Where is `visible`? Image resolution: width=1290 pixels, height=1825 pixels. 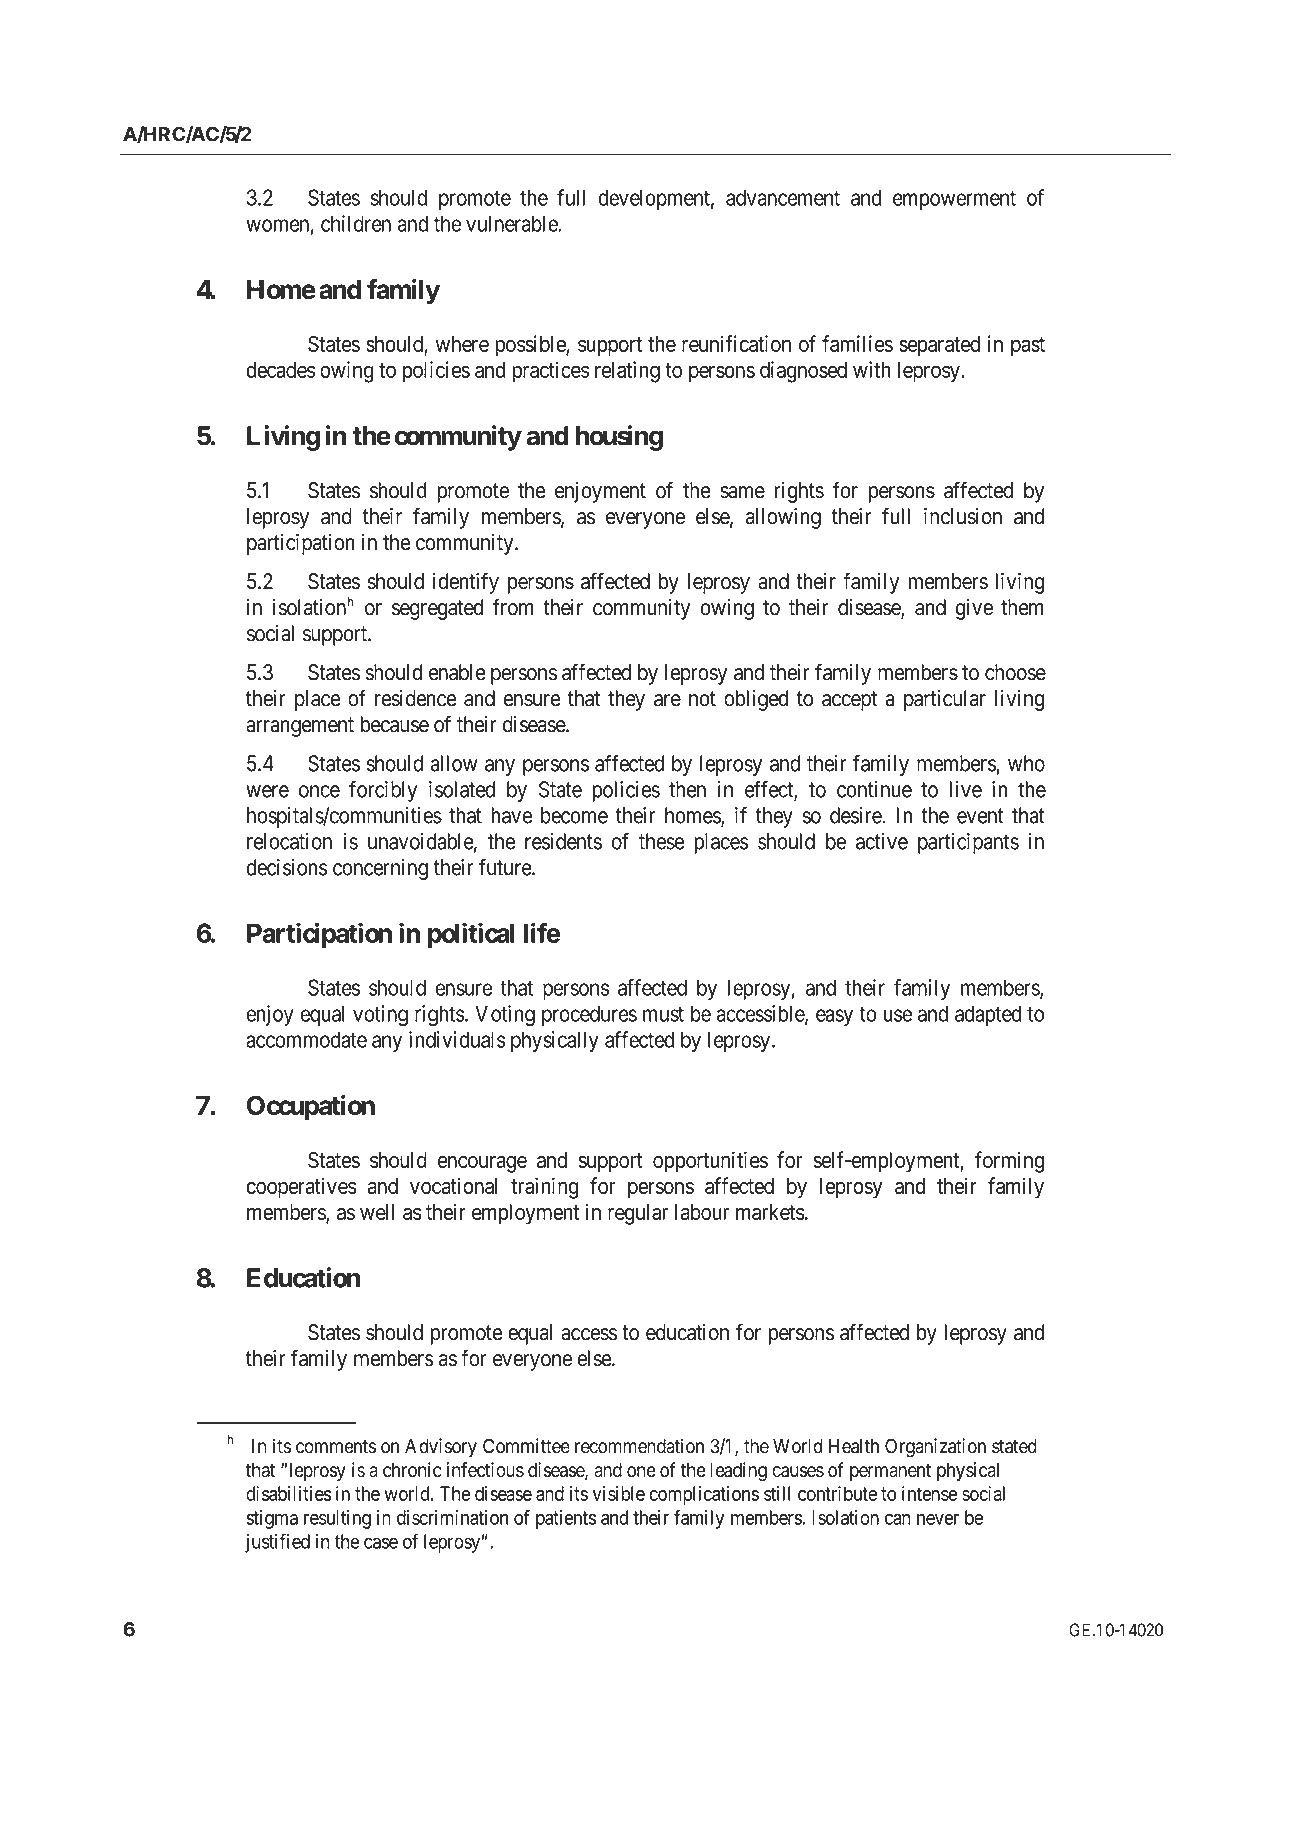
visible is located at coordinates (619, 1493).
